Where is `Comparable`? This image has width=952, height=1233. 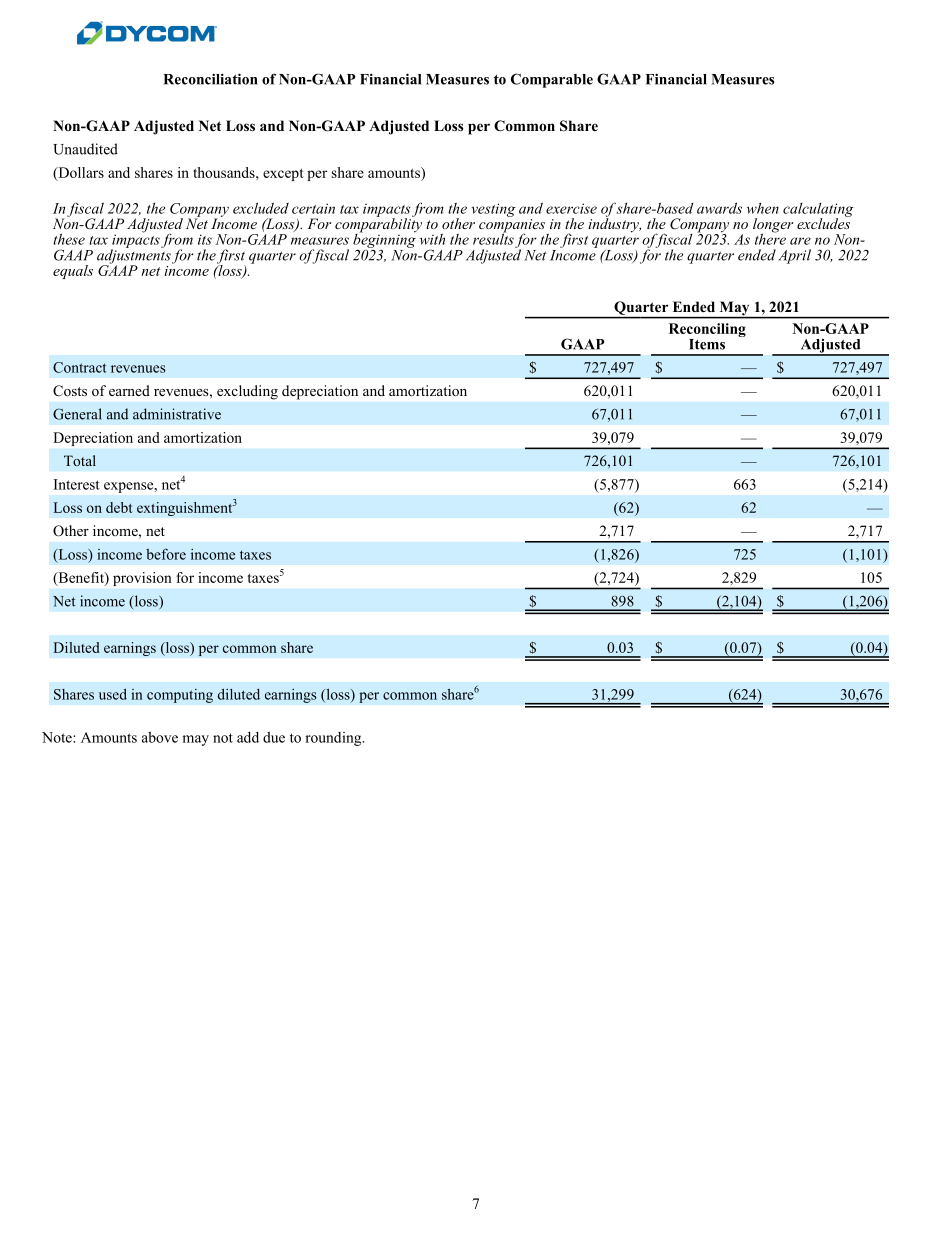 Comparable is located at coordinates (552, 80).
